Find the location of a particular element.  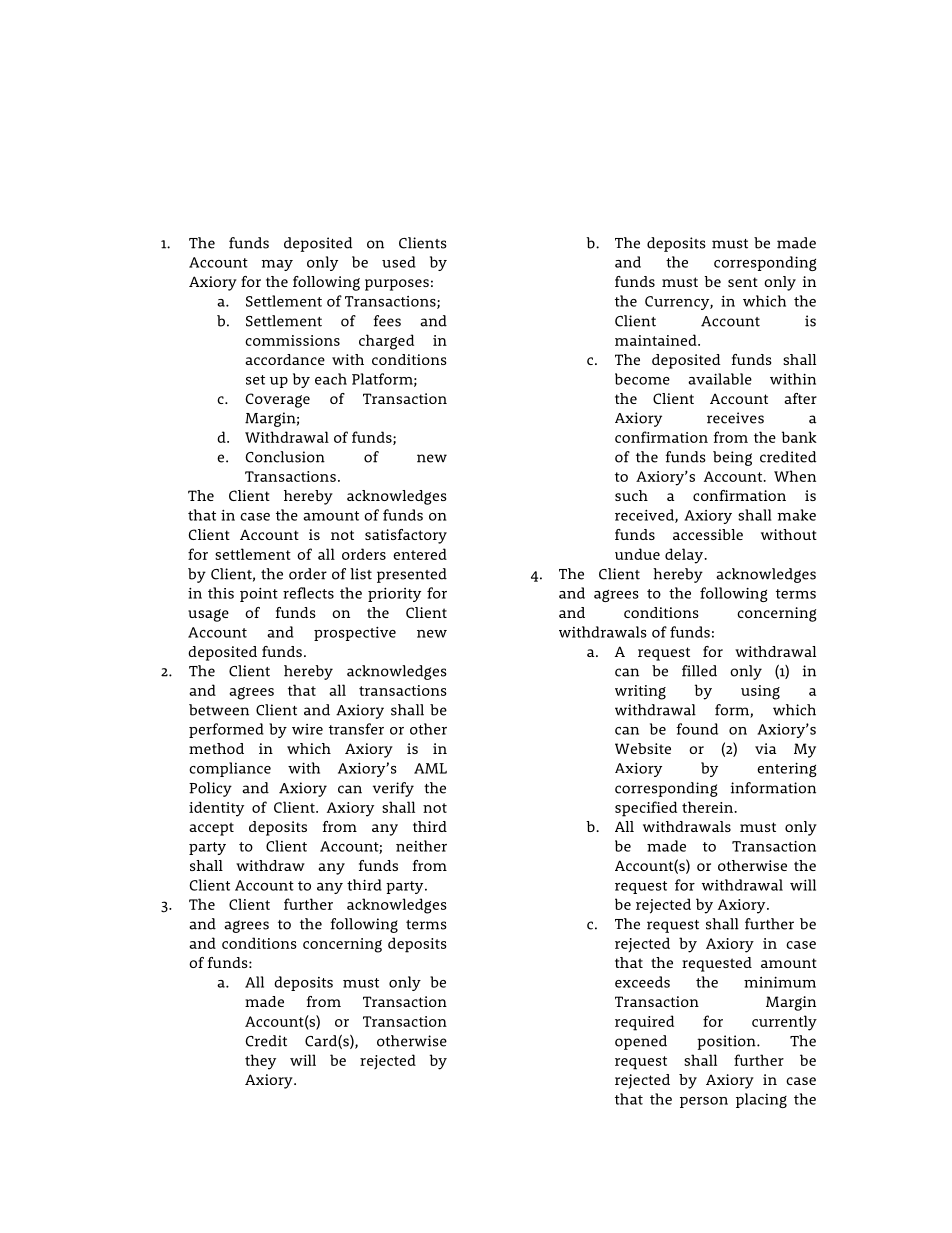

entered is located at coordinates (420, 554).
